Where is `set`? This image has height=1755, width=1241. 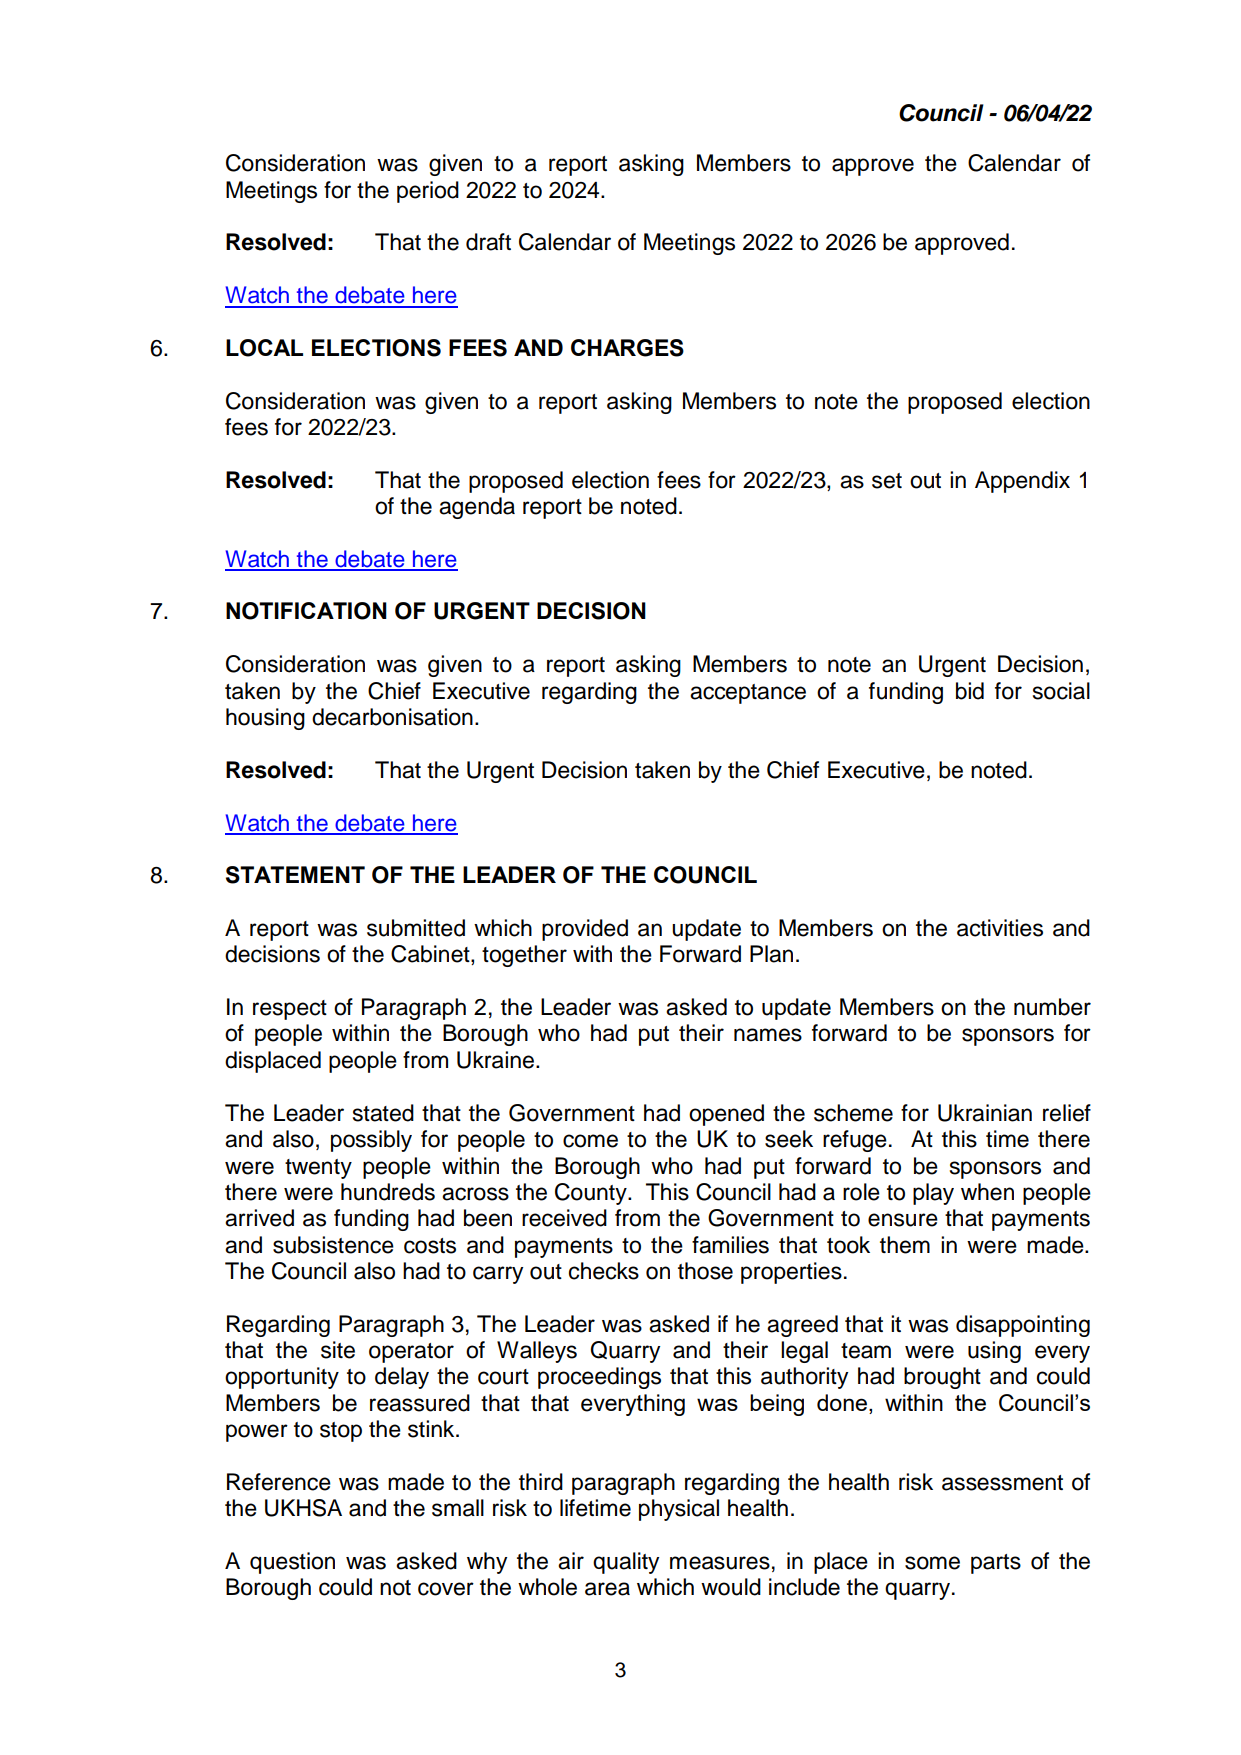
set is located at coordinates (887, 481).
